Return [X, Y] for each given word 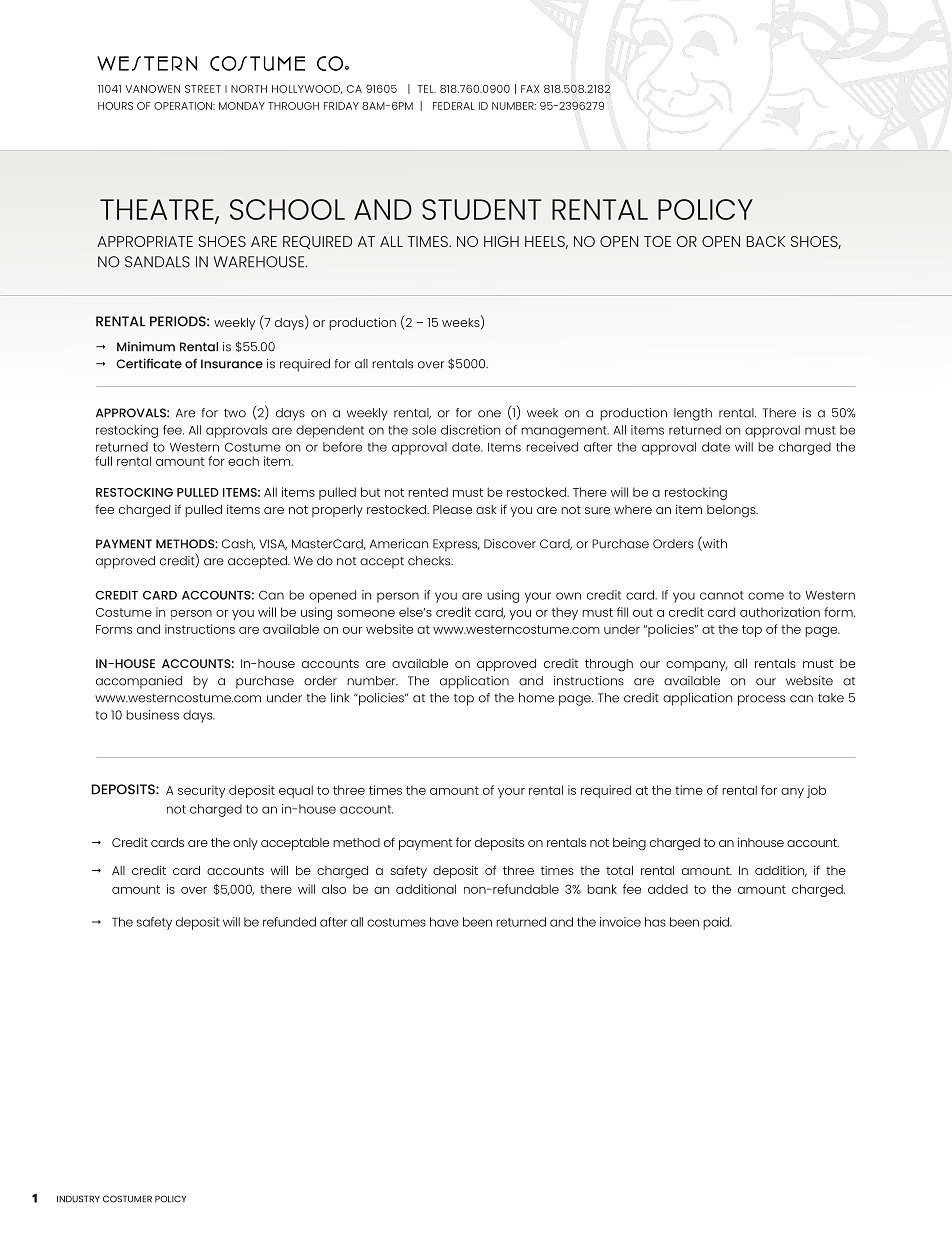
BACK [765, 241]
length [693, 414]
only [245, 844]
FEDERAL [454, 106]
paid [717, 923]
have [444, 922]
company [696, 666]
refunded [289, 922]
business [152, 715]
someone [366, 613]
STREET [203, 89]
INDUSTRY [78, 1199]
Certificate [149, 363]
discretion [470, 430]
